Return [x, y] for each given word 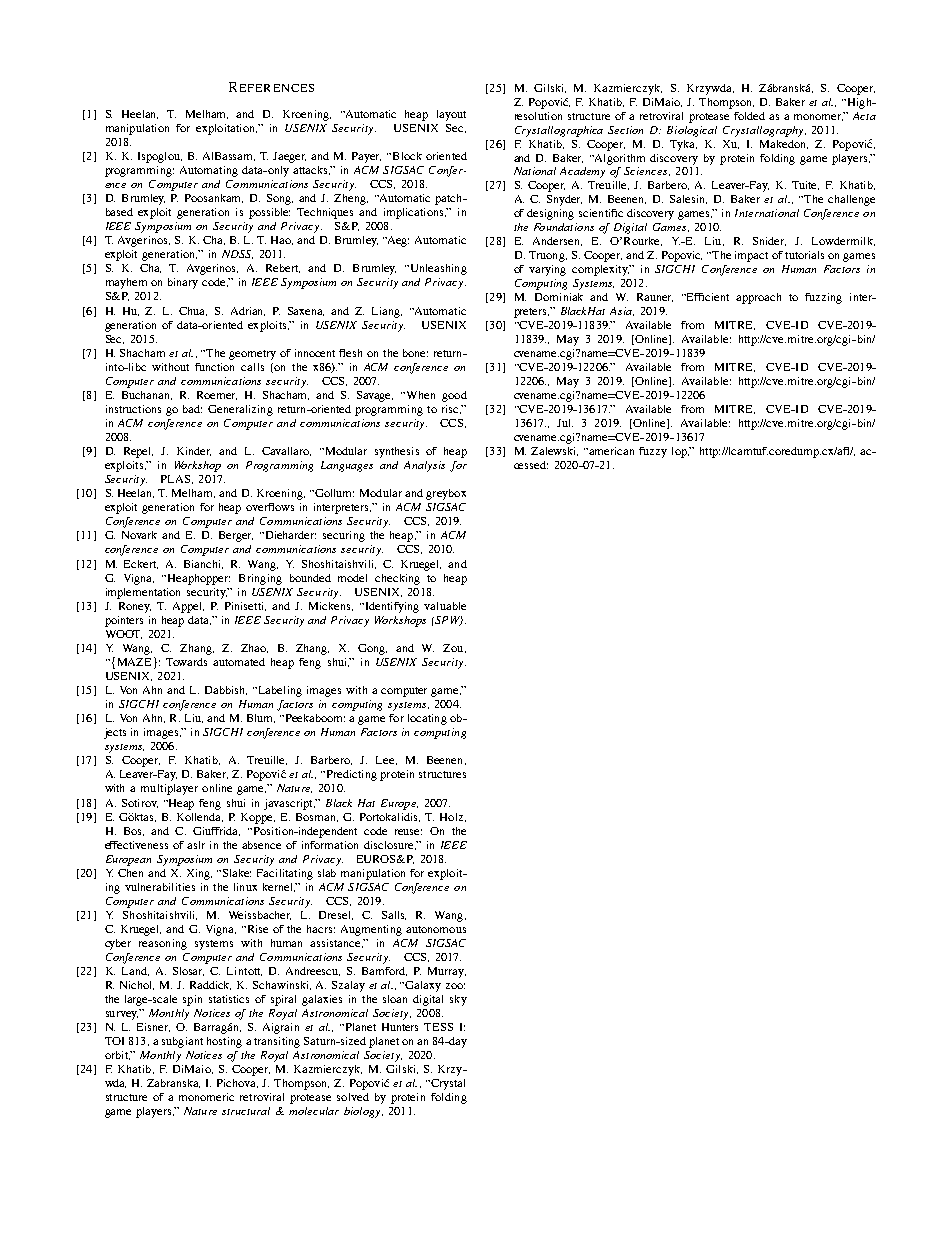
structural [246, 1111]
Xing [199, 874]
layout [451, 115]
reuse [408, 832]
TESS [438, 1027]
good [454, 396]
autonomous [436, 929]
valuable [445, 606]
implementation [143, 593]
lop [680, 452]
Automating [209, 171]
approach [758, 298]
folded [749, 116]
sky [458, 1000]
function [214, 367]
